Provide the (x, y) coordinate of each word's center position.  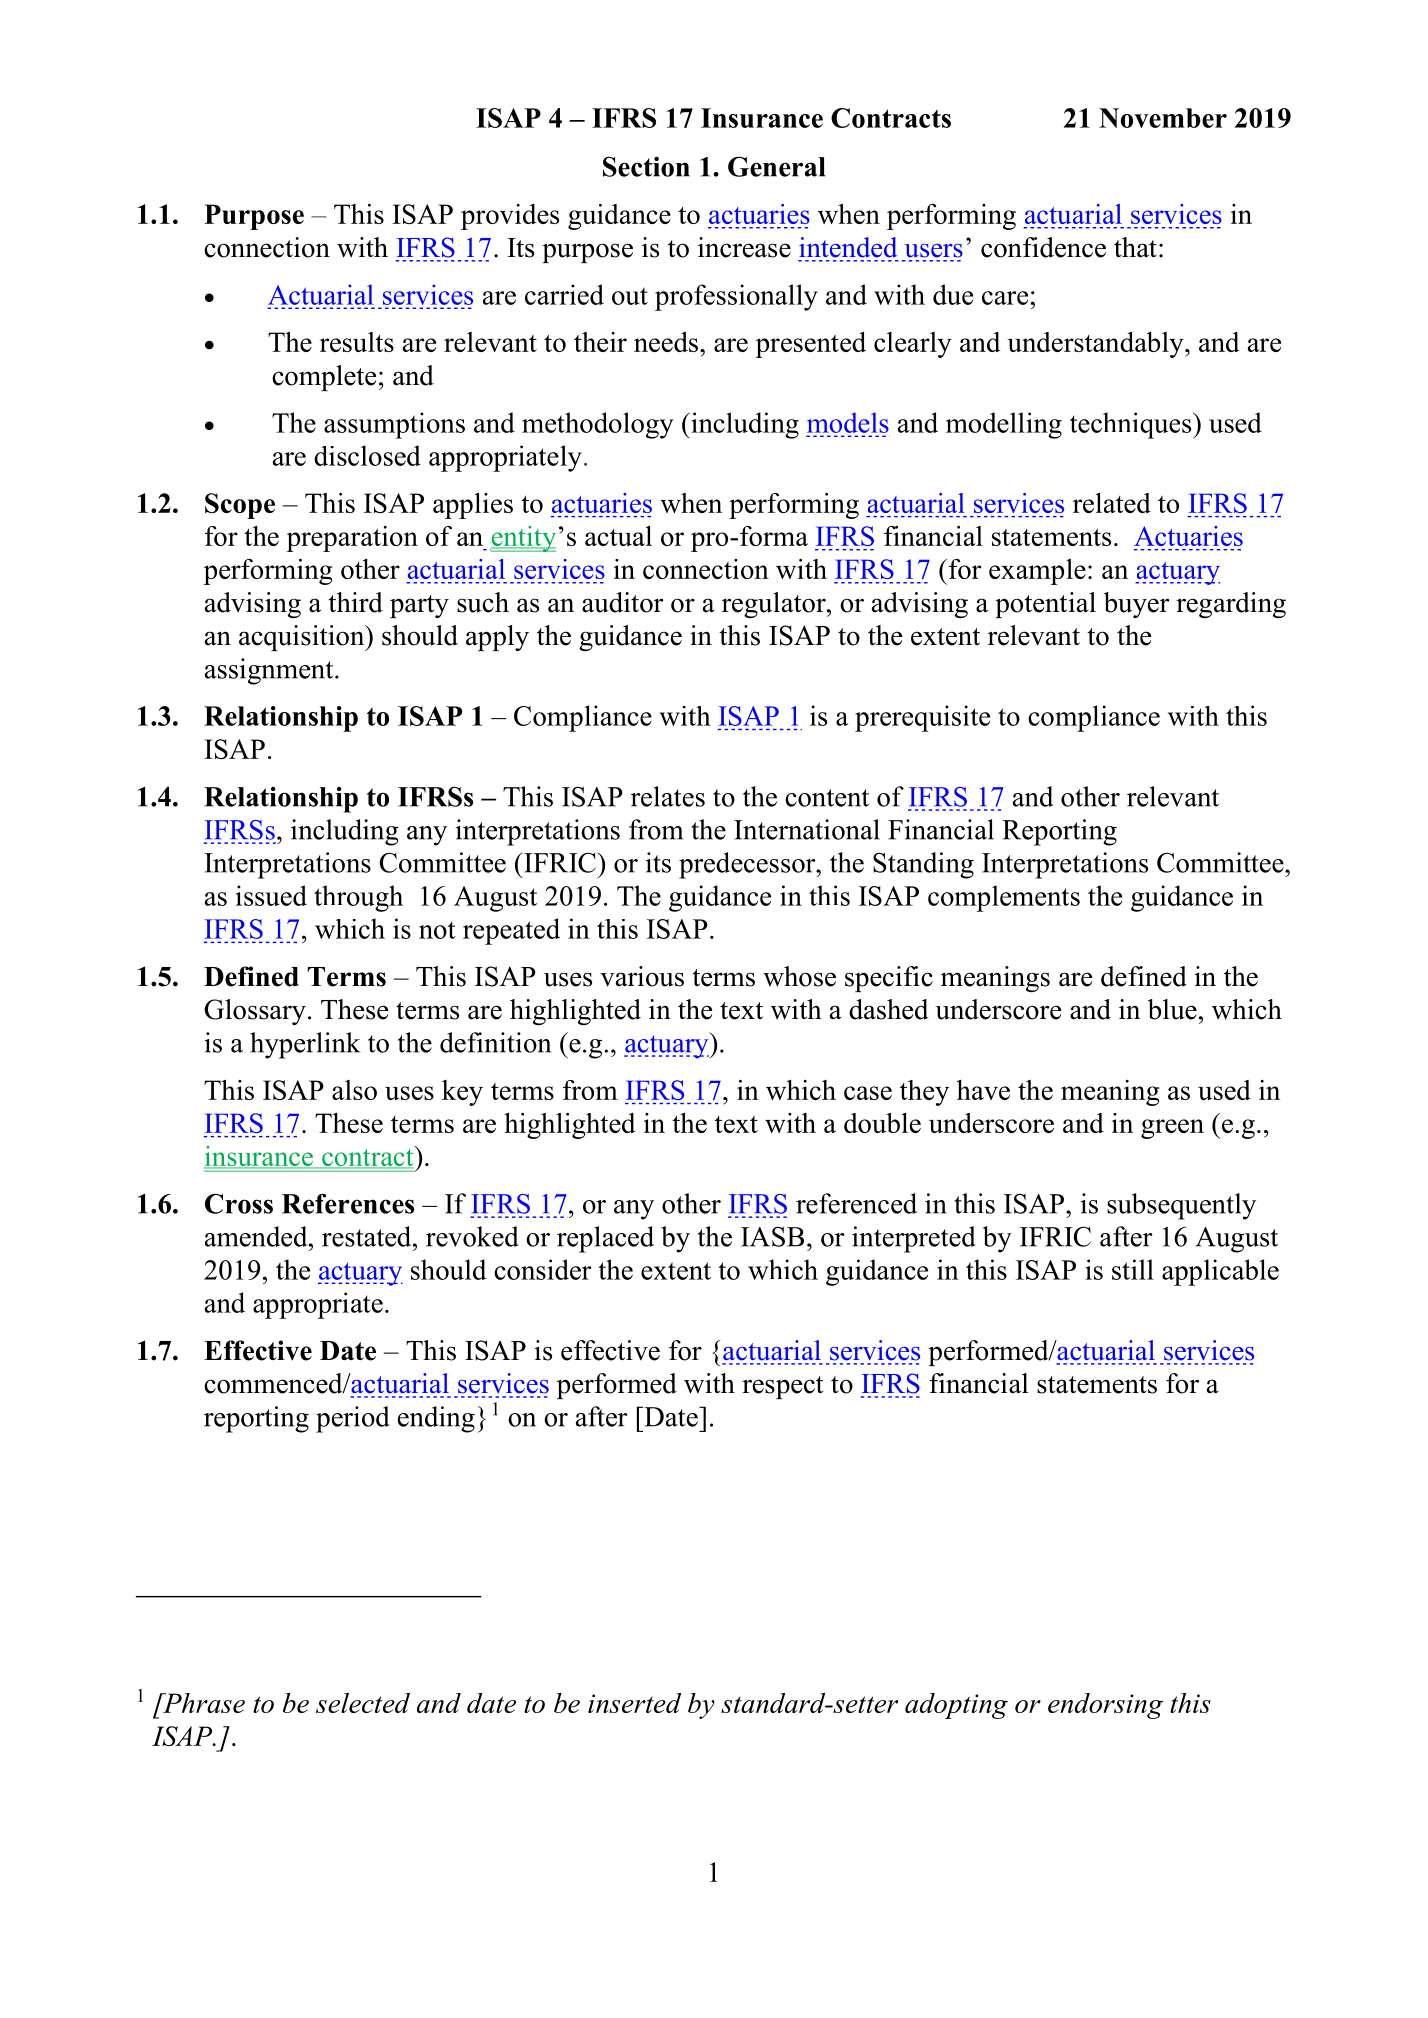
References (348, 1203)
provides (510, 217)
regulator (775, 605)
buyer (1137, 605)
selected (363, 1703)
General (777, 166)
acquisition (303, 638)
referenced (856, 1203)
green (1172, 1129)
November (1163, 118)
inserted (634, 1703)
